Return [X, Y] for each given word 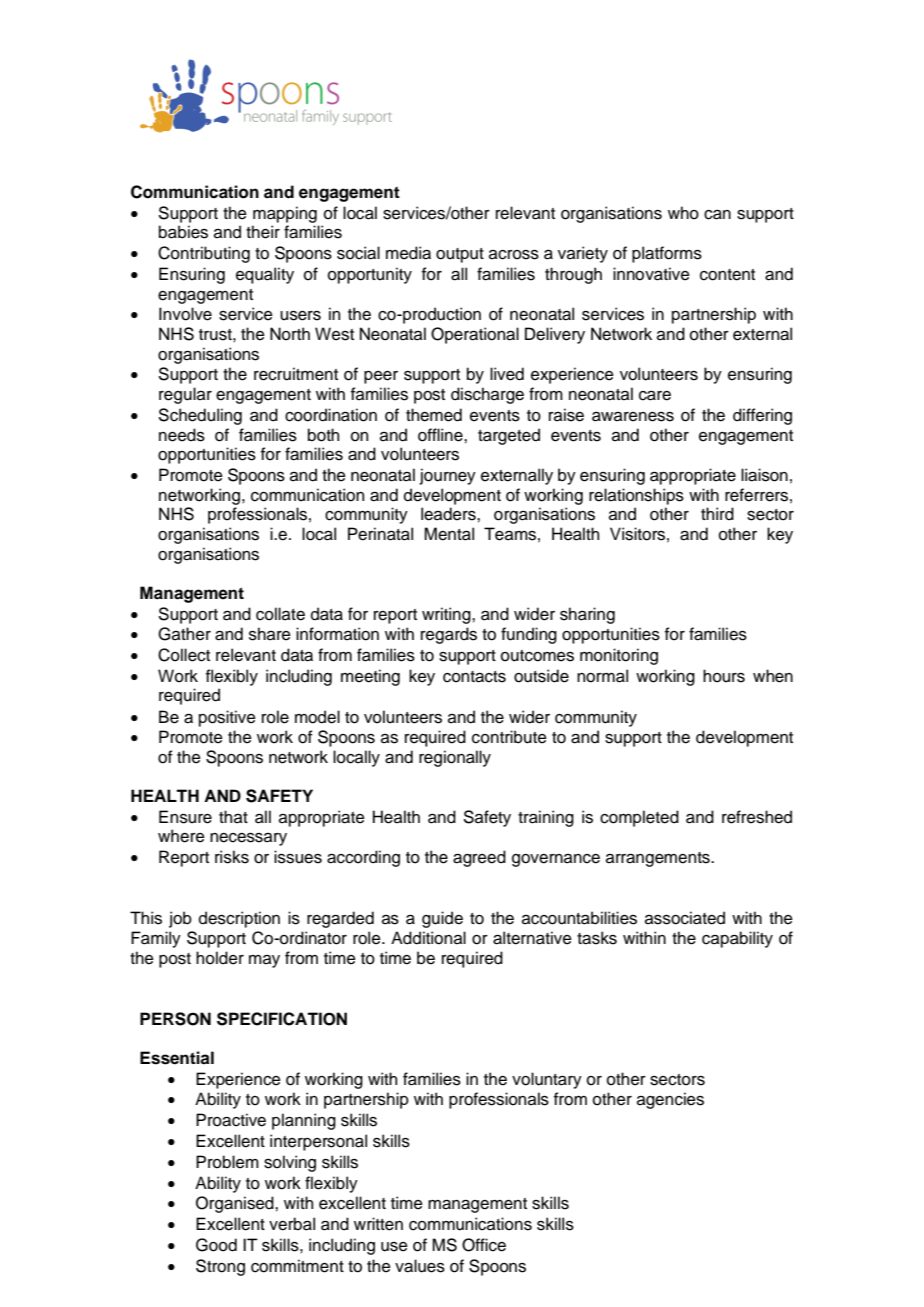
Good [216, 1245]
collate [280, 614]
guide [442, 919]
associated [685, 918]
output [460, 255]
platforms [667, 254]
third [717, 514]
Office [484, 1245]
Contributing [204, 254]
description [239, 919]
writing [447, 615]
